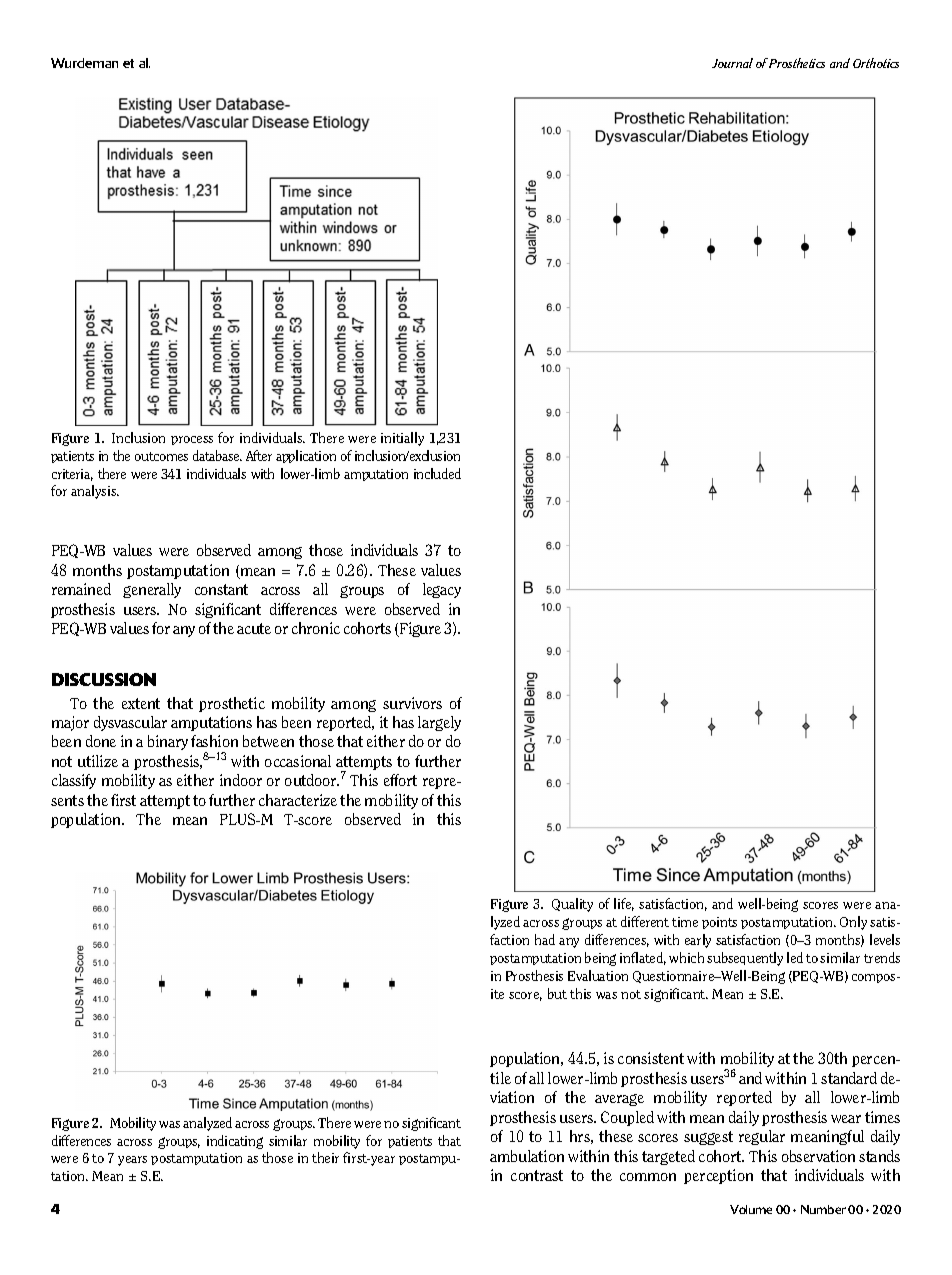 This image has height=1275, width=952. I want to click on Orthotics, so click(876, 63).
